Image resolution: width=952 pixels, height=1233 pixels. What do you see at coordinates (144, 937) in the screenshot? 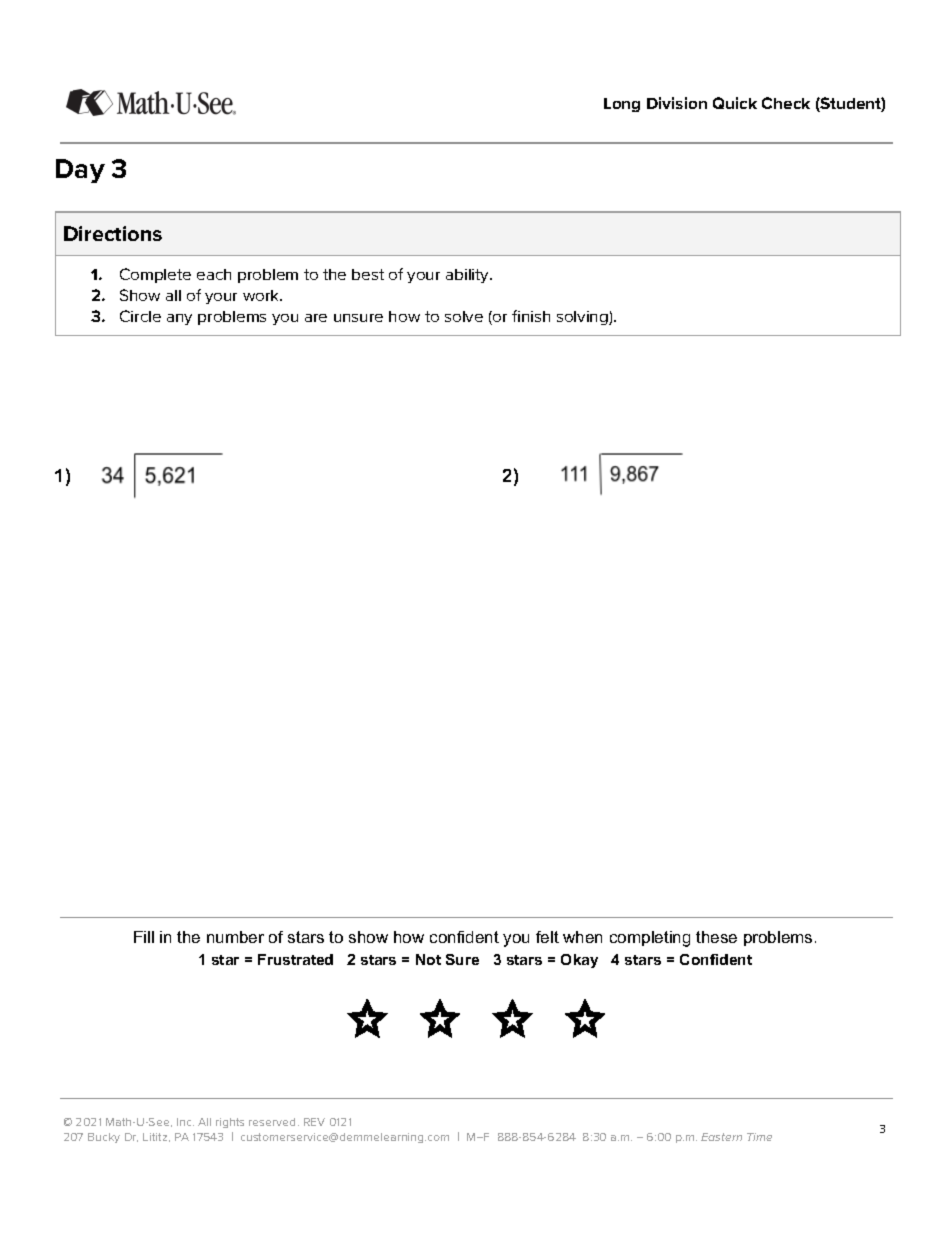
I see `Fill` at bounding box center [144, 937].
